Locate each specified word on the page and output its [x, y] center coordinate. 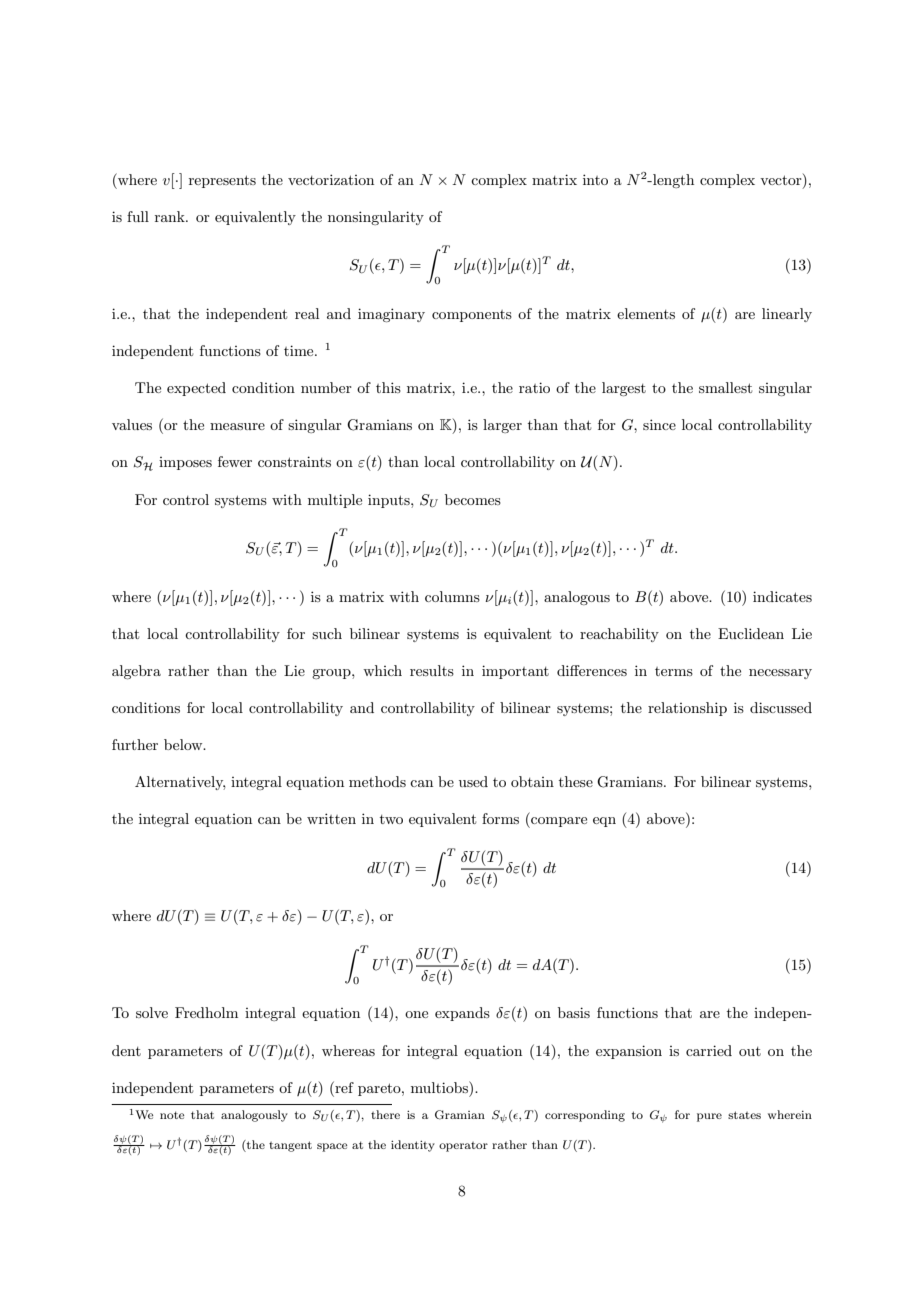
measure [237, 426]
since [659, 424]
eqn [604, 822]
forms [500, 818]
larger [502, 426]
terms [674, 671]
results [432, 670]
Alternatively [180, 783]
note [172, 1115]
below [184, 744]
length [672, 181]
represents [222, 181]
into [595, 179]
